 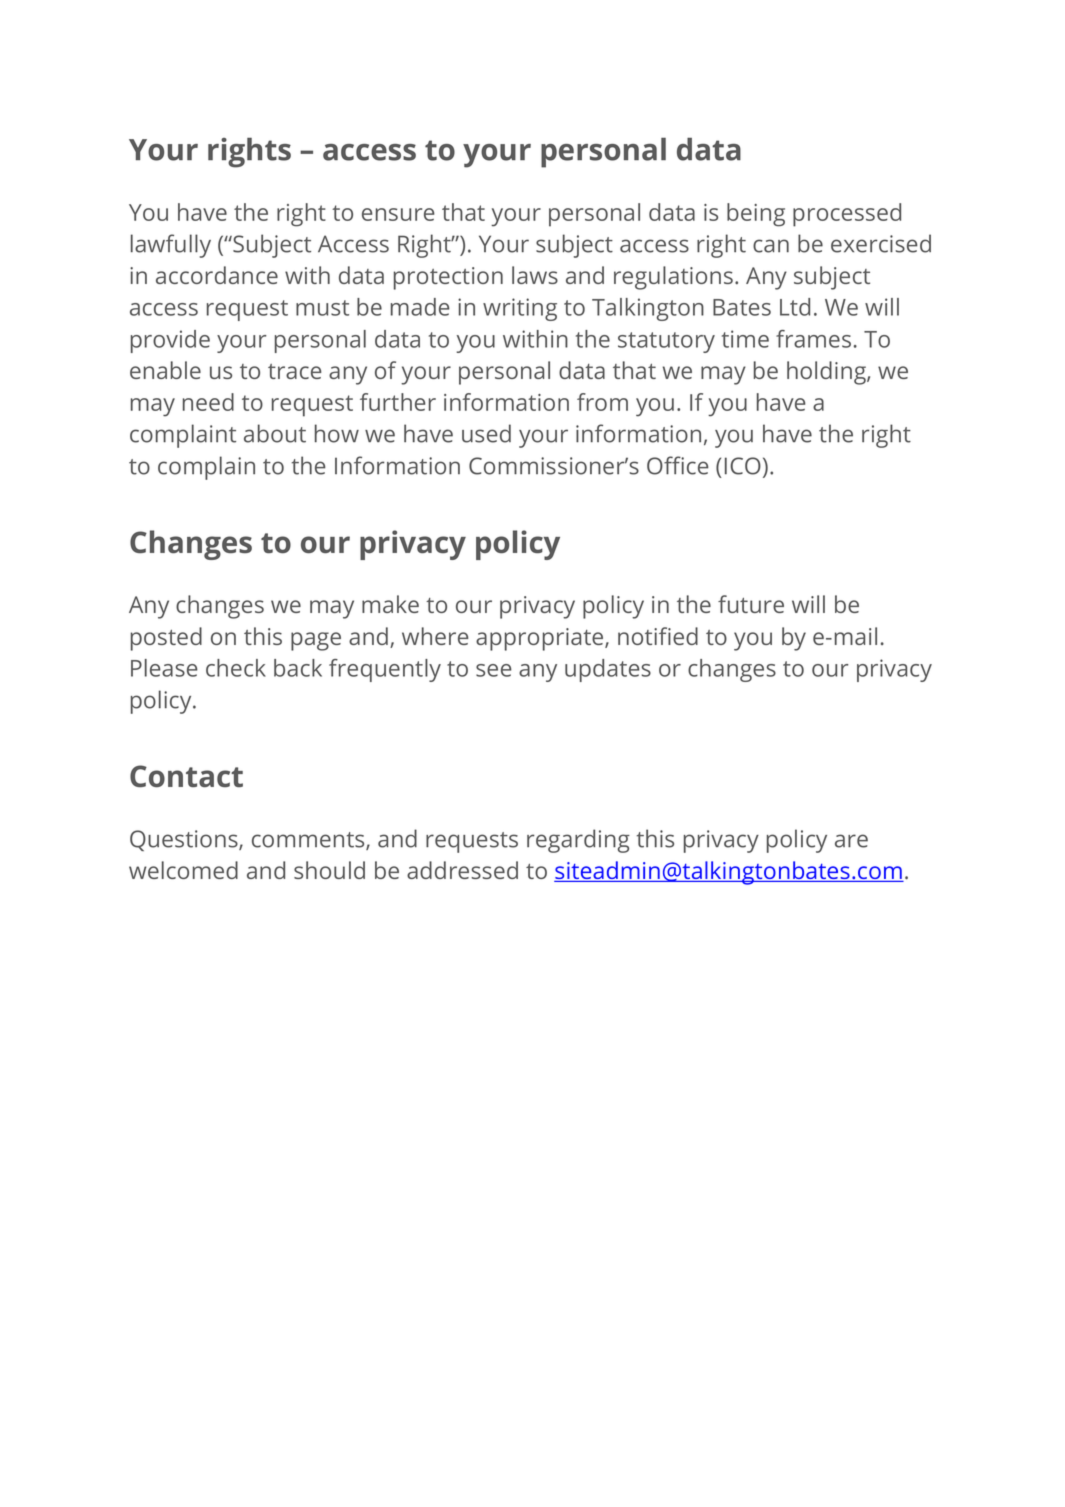 I want to click on holding, so click(x=827, y=373).
